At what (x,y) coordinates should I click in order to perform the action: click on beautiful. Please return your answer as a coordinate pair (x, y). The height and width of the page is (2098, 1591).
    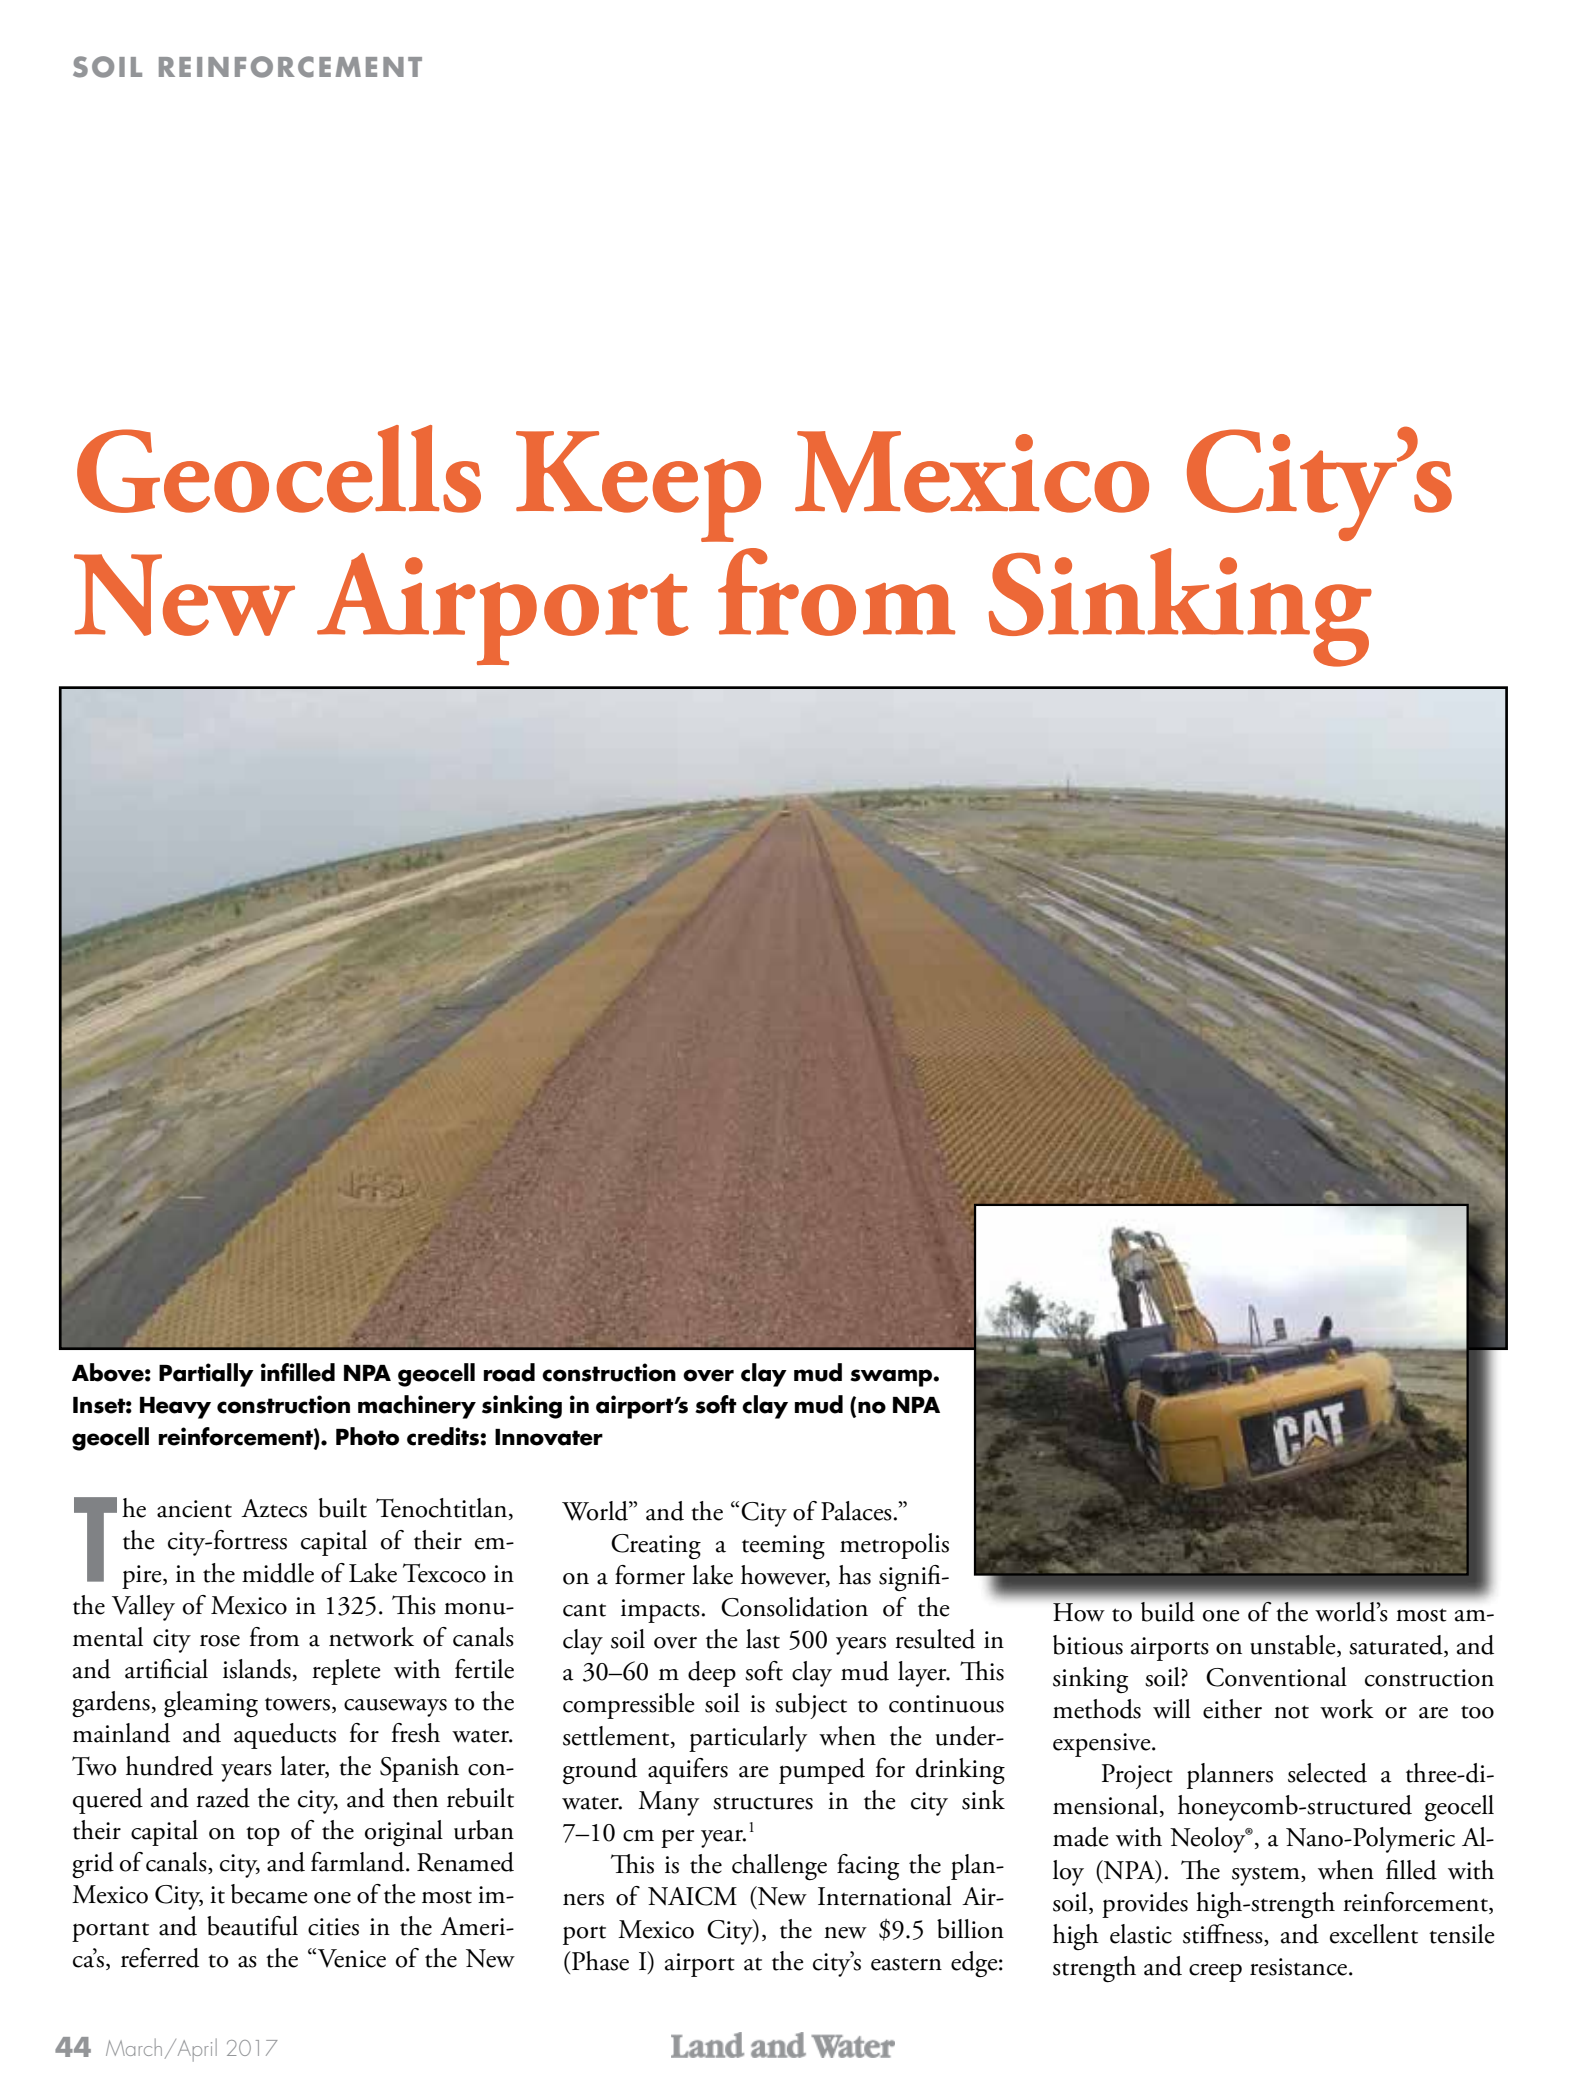
    Looking at the image, I should click on (252, 1926).
